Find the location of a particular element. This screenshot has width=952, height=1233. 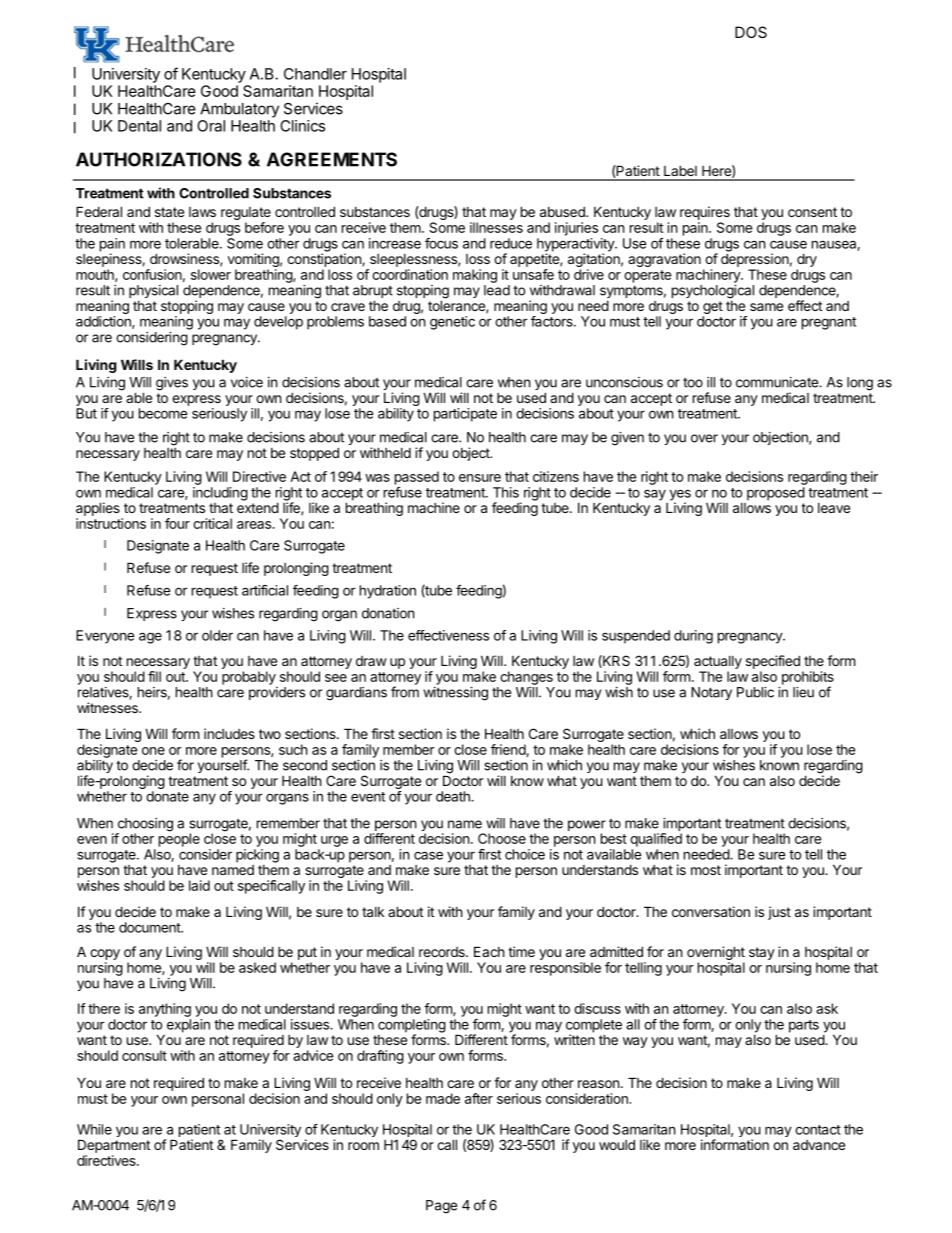

Department is located at coordinates (114, 1146).
